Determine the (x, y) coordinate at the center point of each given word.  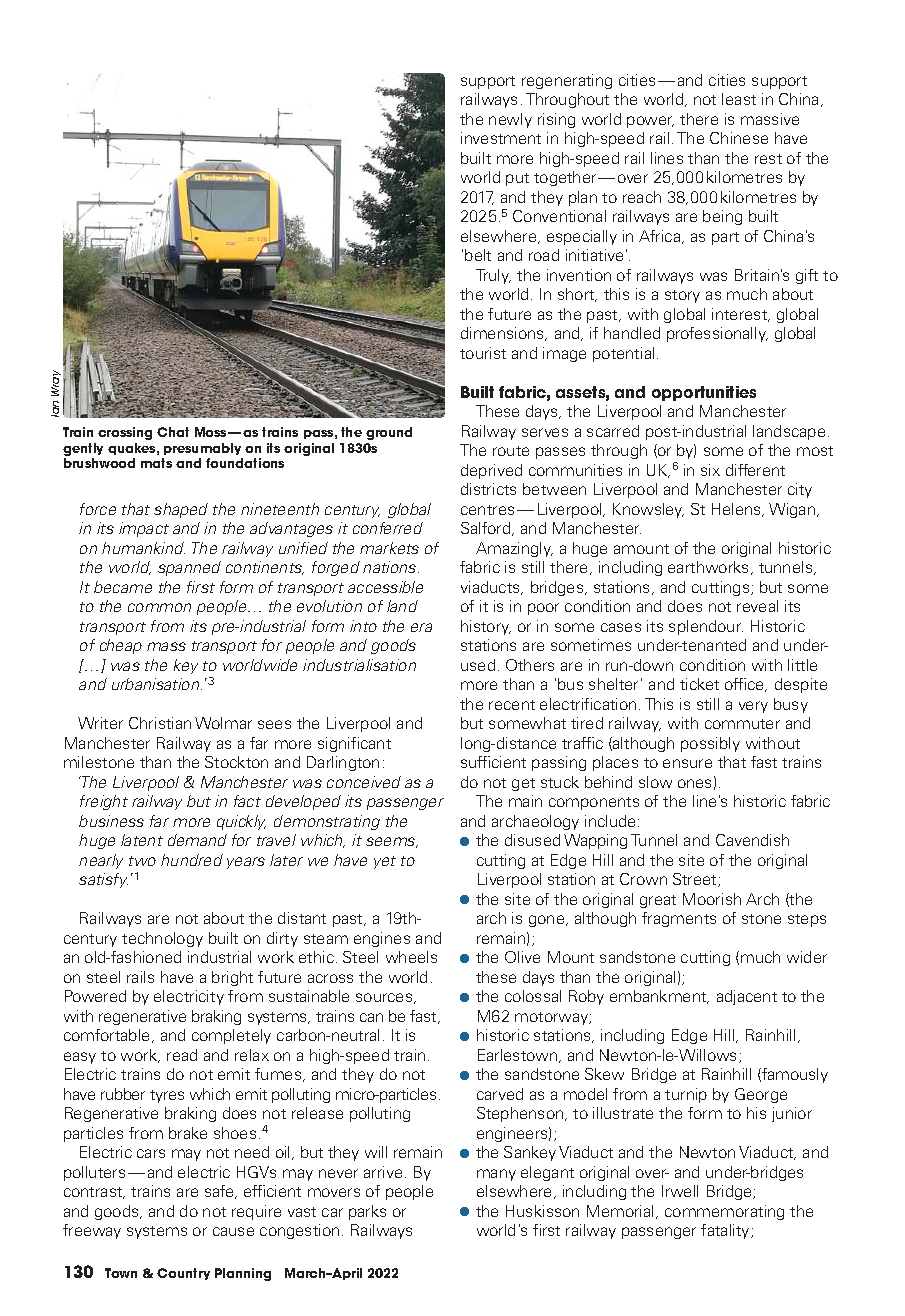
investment (501, 138)
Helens (738, 510)
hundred (192, 860)
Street (696, 880)
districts (488, 489)
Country (183, 1274)
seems (392, 842)
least (739, 99)
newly (510, 120)
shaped (181, 510)
